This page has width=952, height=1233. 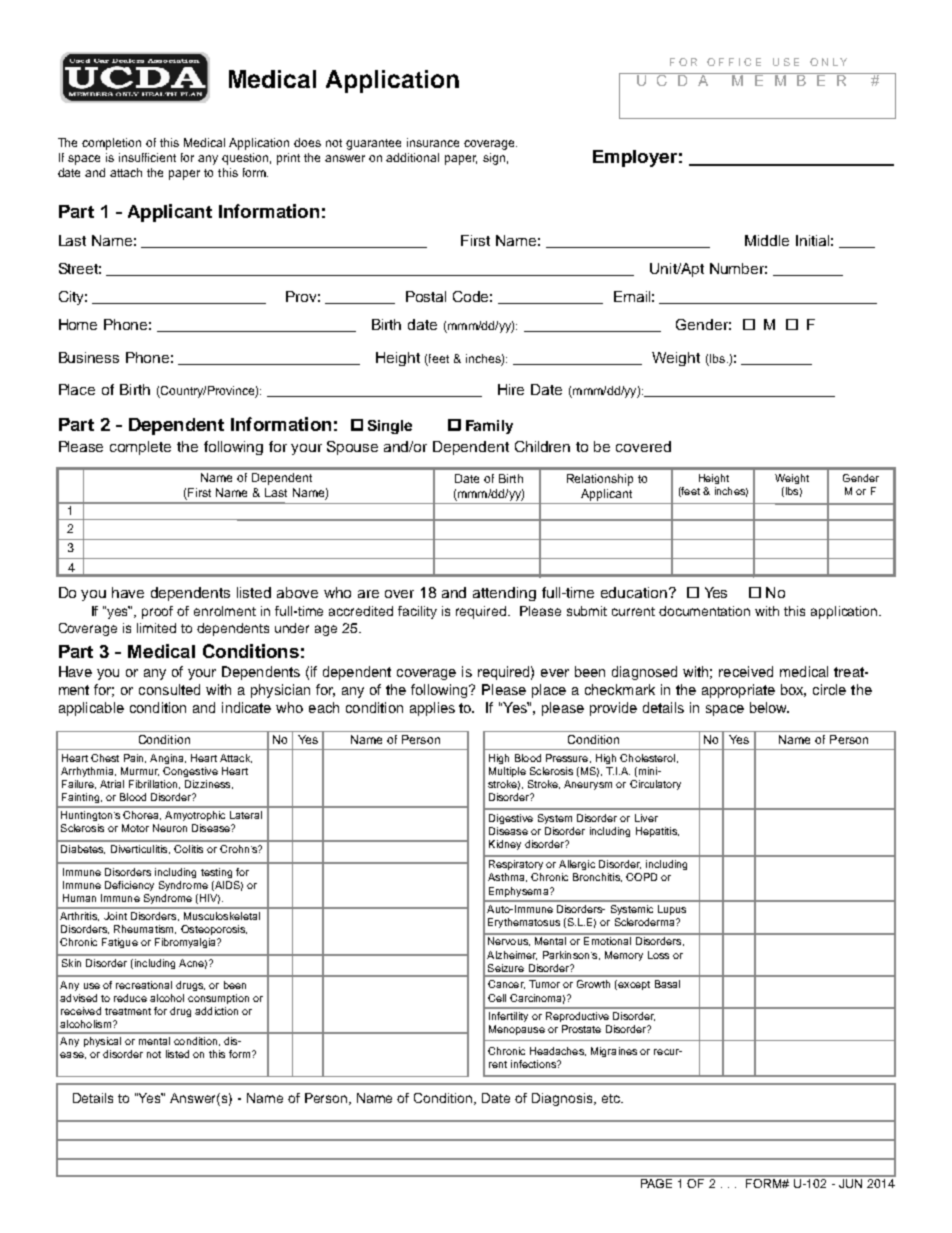 I want to click on Neuron, so click(x=170, y=828).
